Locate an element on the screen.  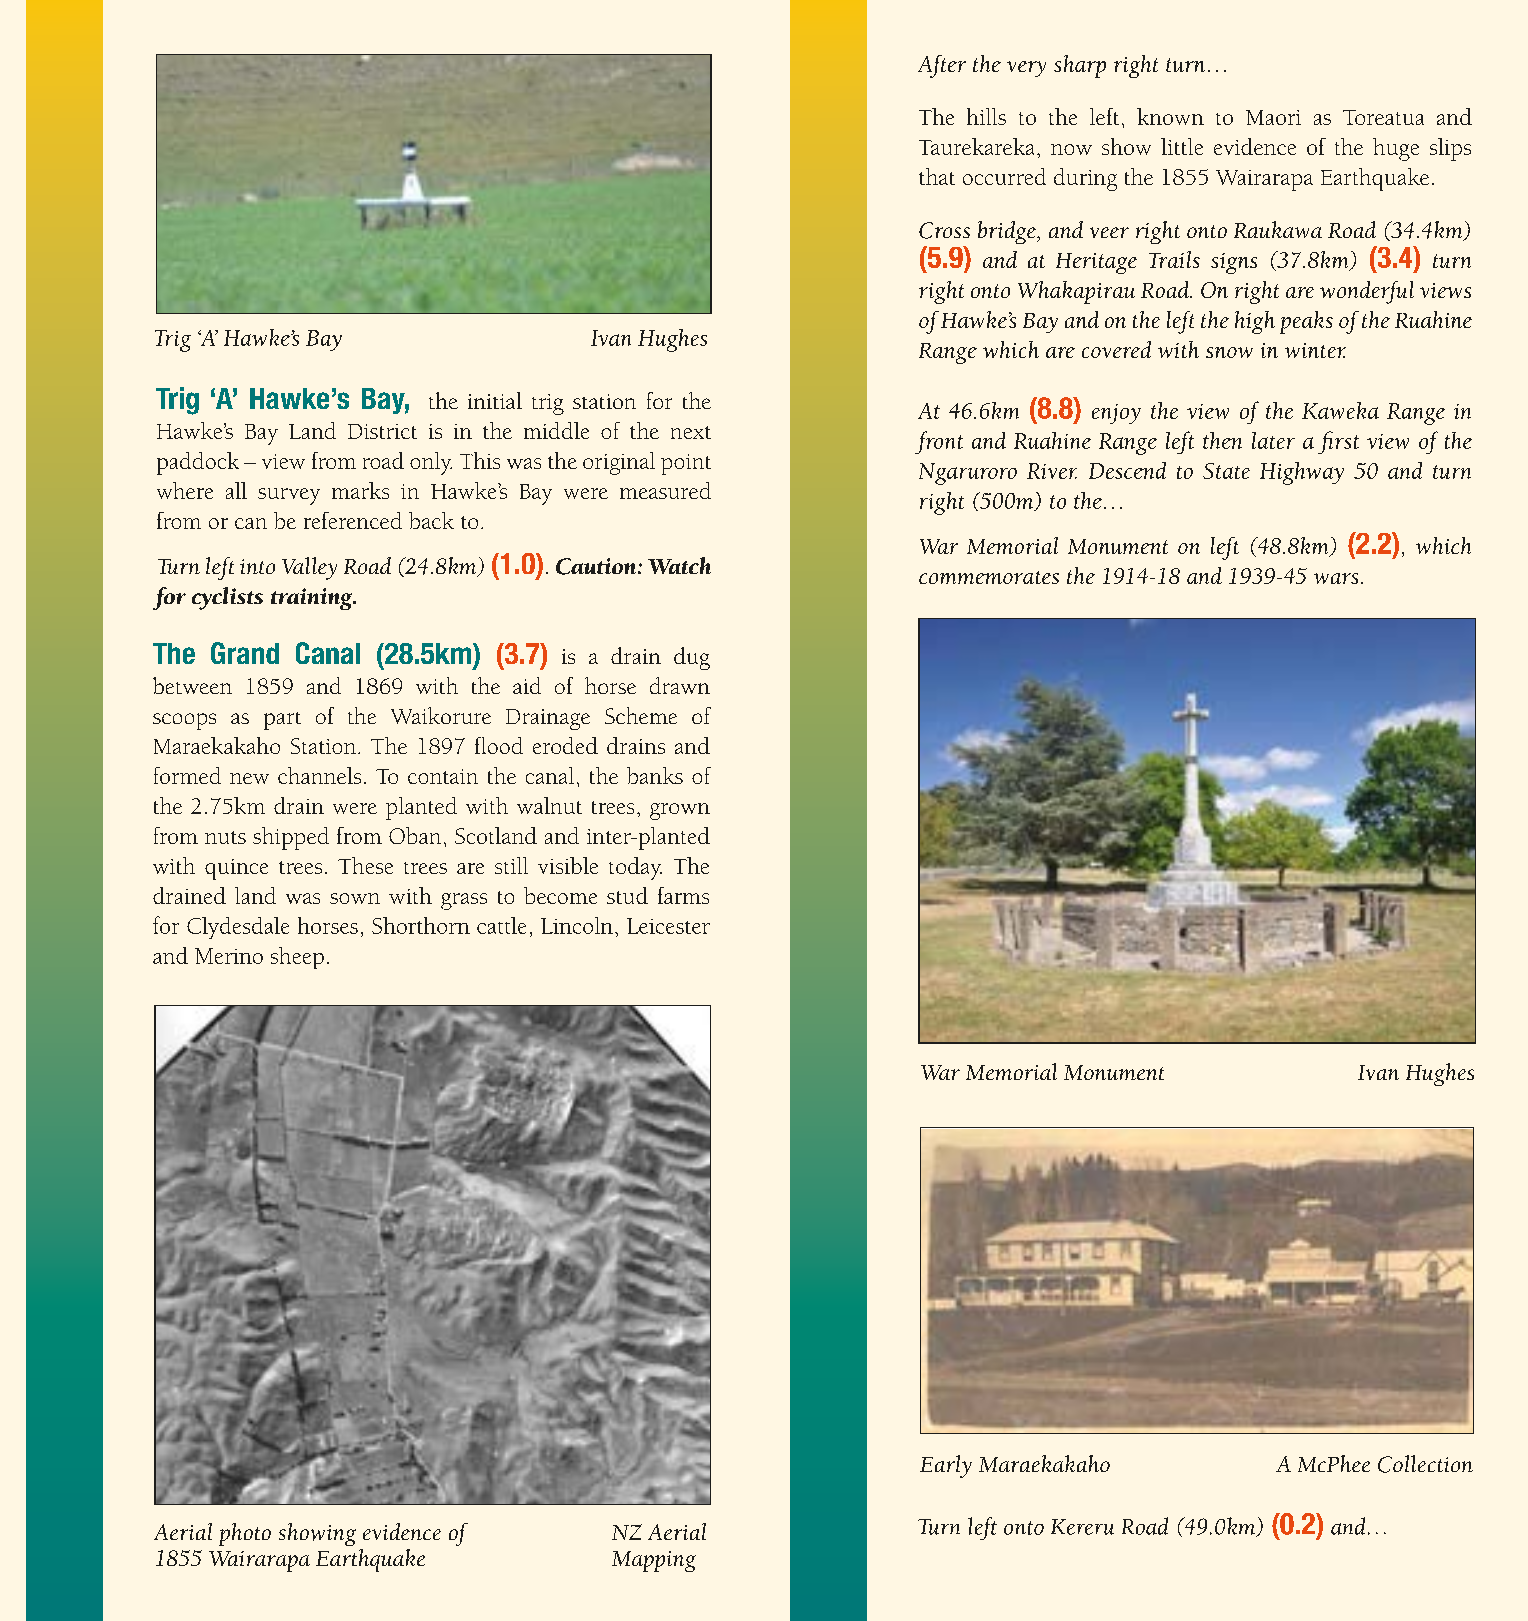
initial is located at coordinates (495, 400).
